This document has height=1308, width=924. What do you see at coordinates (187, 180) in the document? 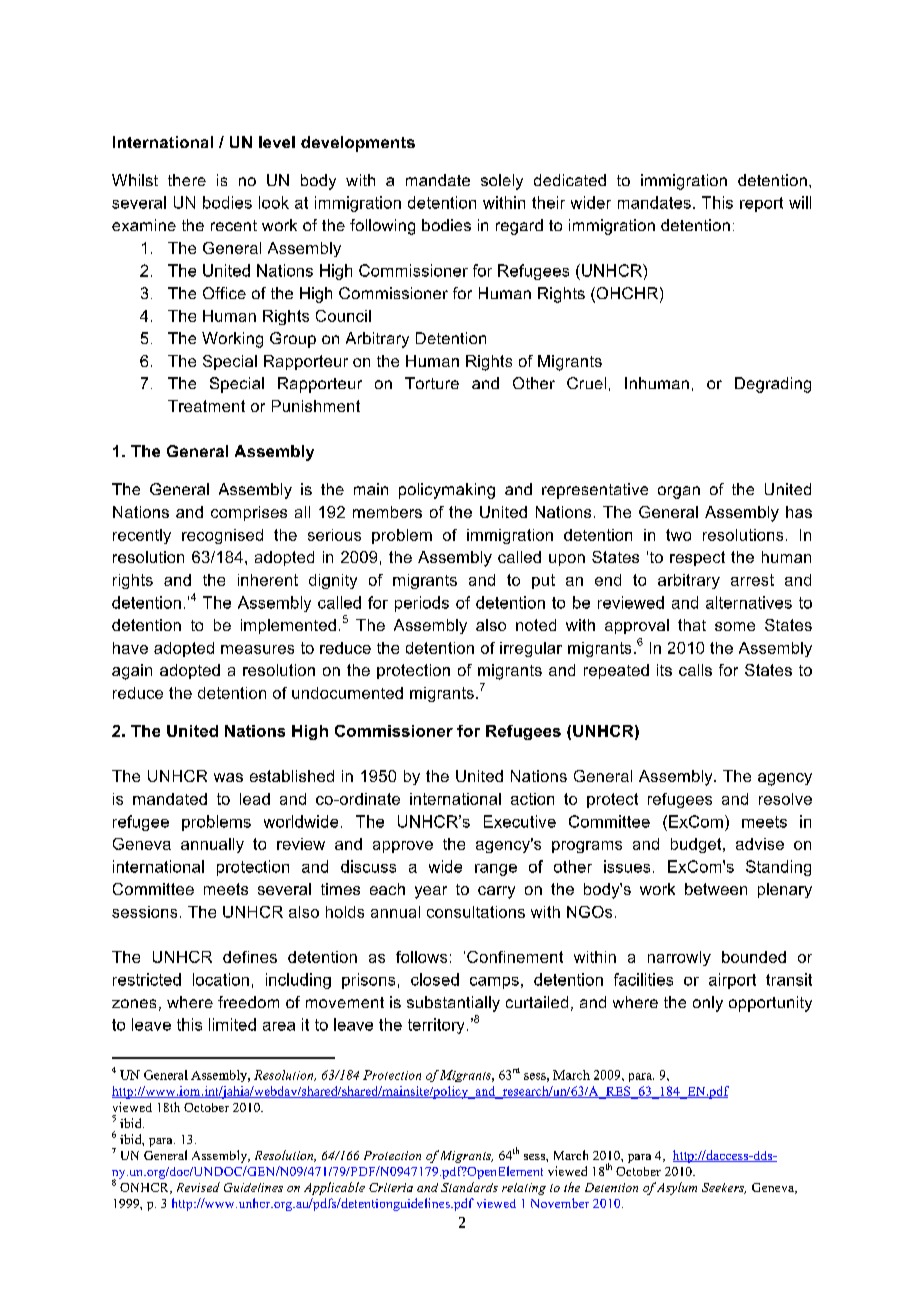
I see `there` at bounding box center [187, 180].
